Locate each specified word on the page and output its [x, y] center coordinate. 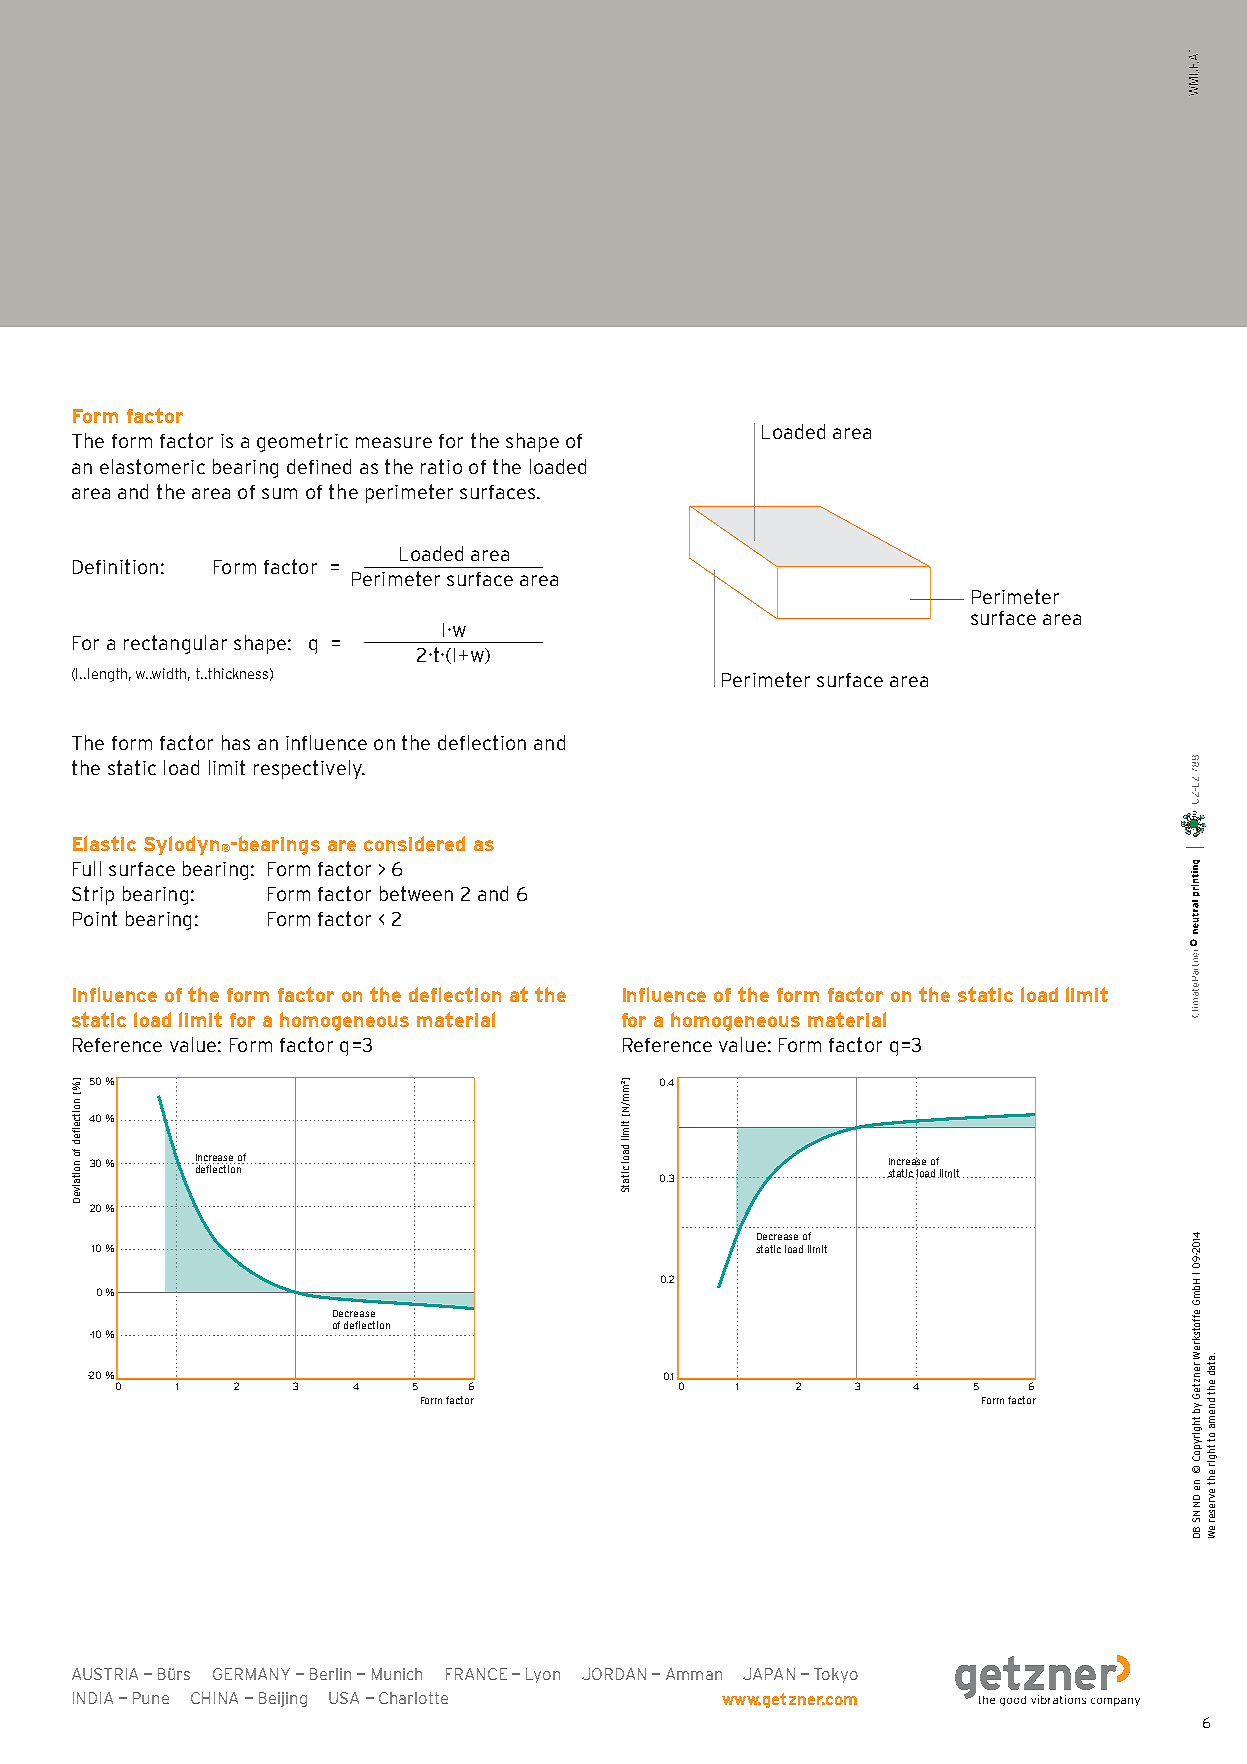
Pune [151, 1698]
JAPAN [769, 1674]
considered [414, 843]
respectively [309, 769]
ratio [441, 466]
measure [394, 442]
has [236, 742]
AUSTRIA [105, 1674]
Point [95, 918]
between [416, 893]
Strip [93, 895]
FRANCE [476, 1674]
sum [279, 493]
